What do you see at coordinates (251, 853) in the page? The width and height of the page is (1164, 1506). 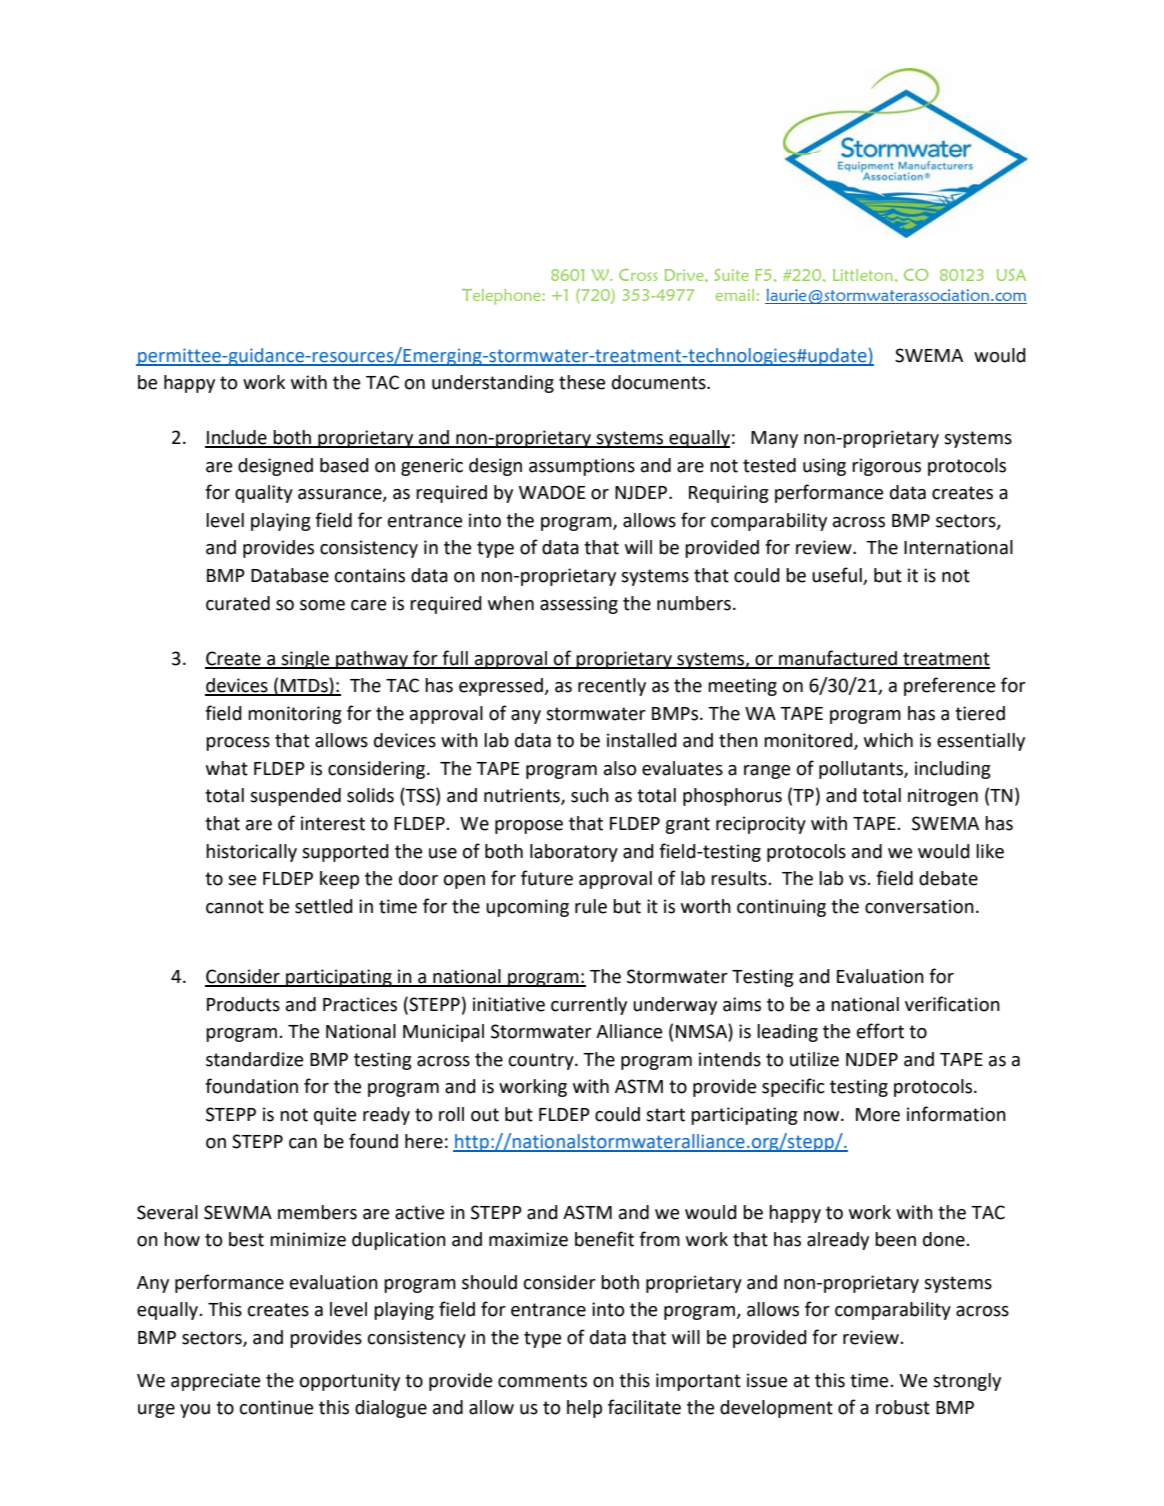 I see `historically` at bounding box center [251, 853].
